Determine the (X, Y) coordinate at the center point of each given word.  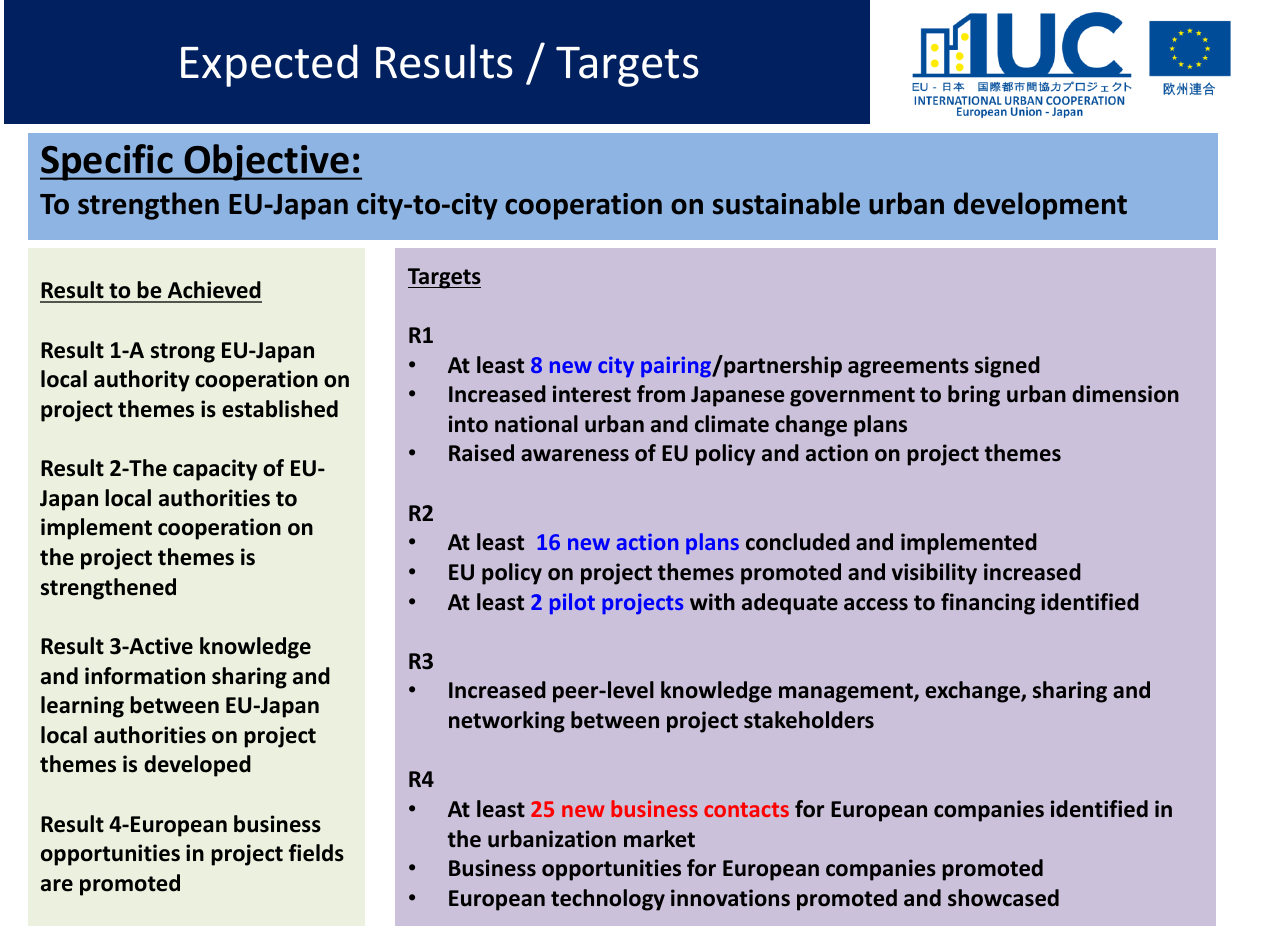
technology (608, 900)
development (1040, 206)
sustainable (786, 203)
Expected (269, 65)
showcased (1003, 898)
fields (316, 853)
